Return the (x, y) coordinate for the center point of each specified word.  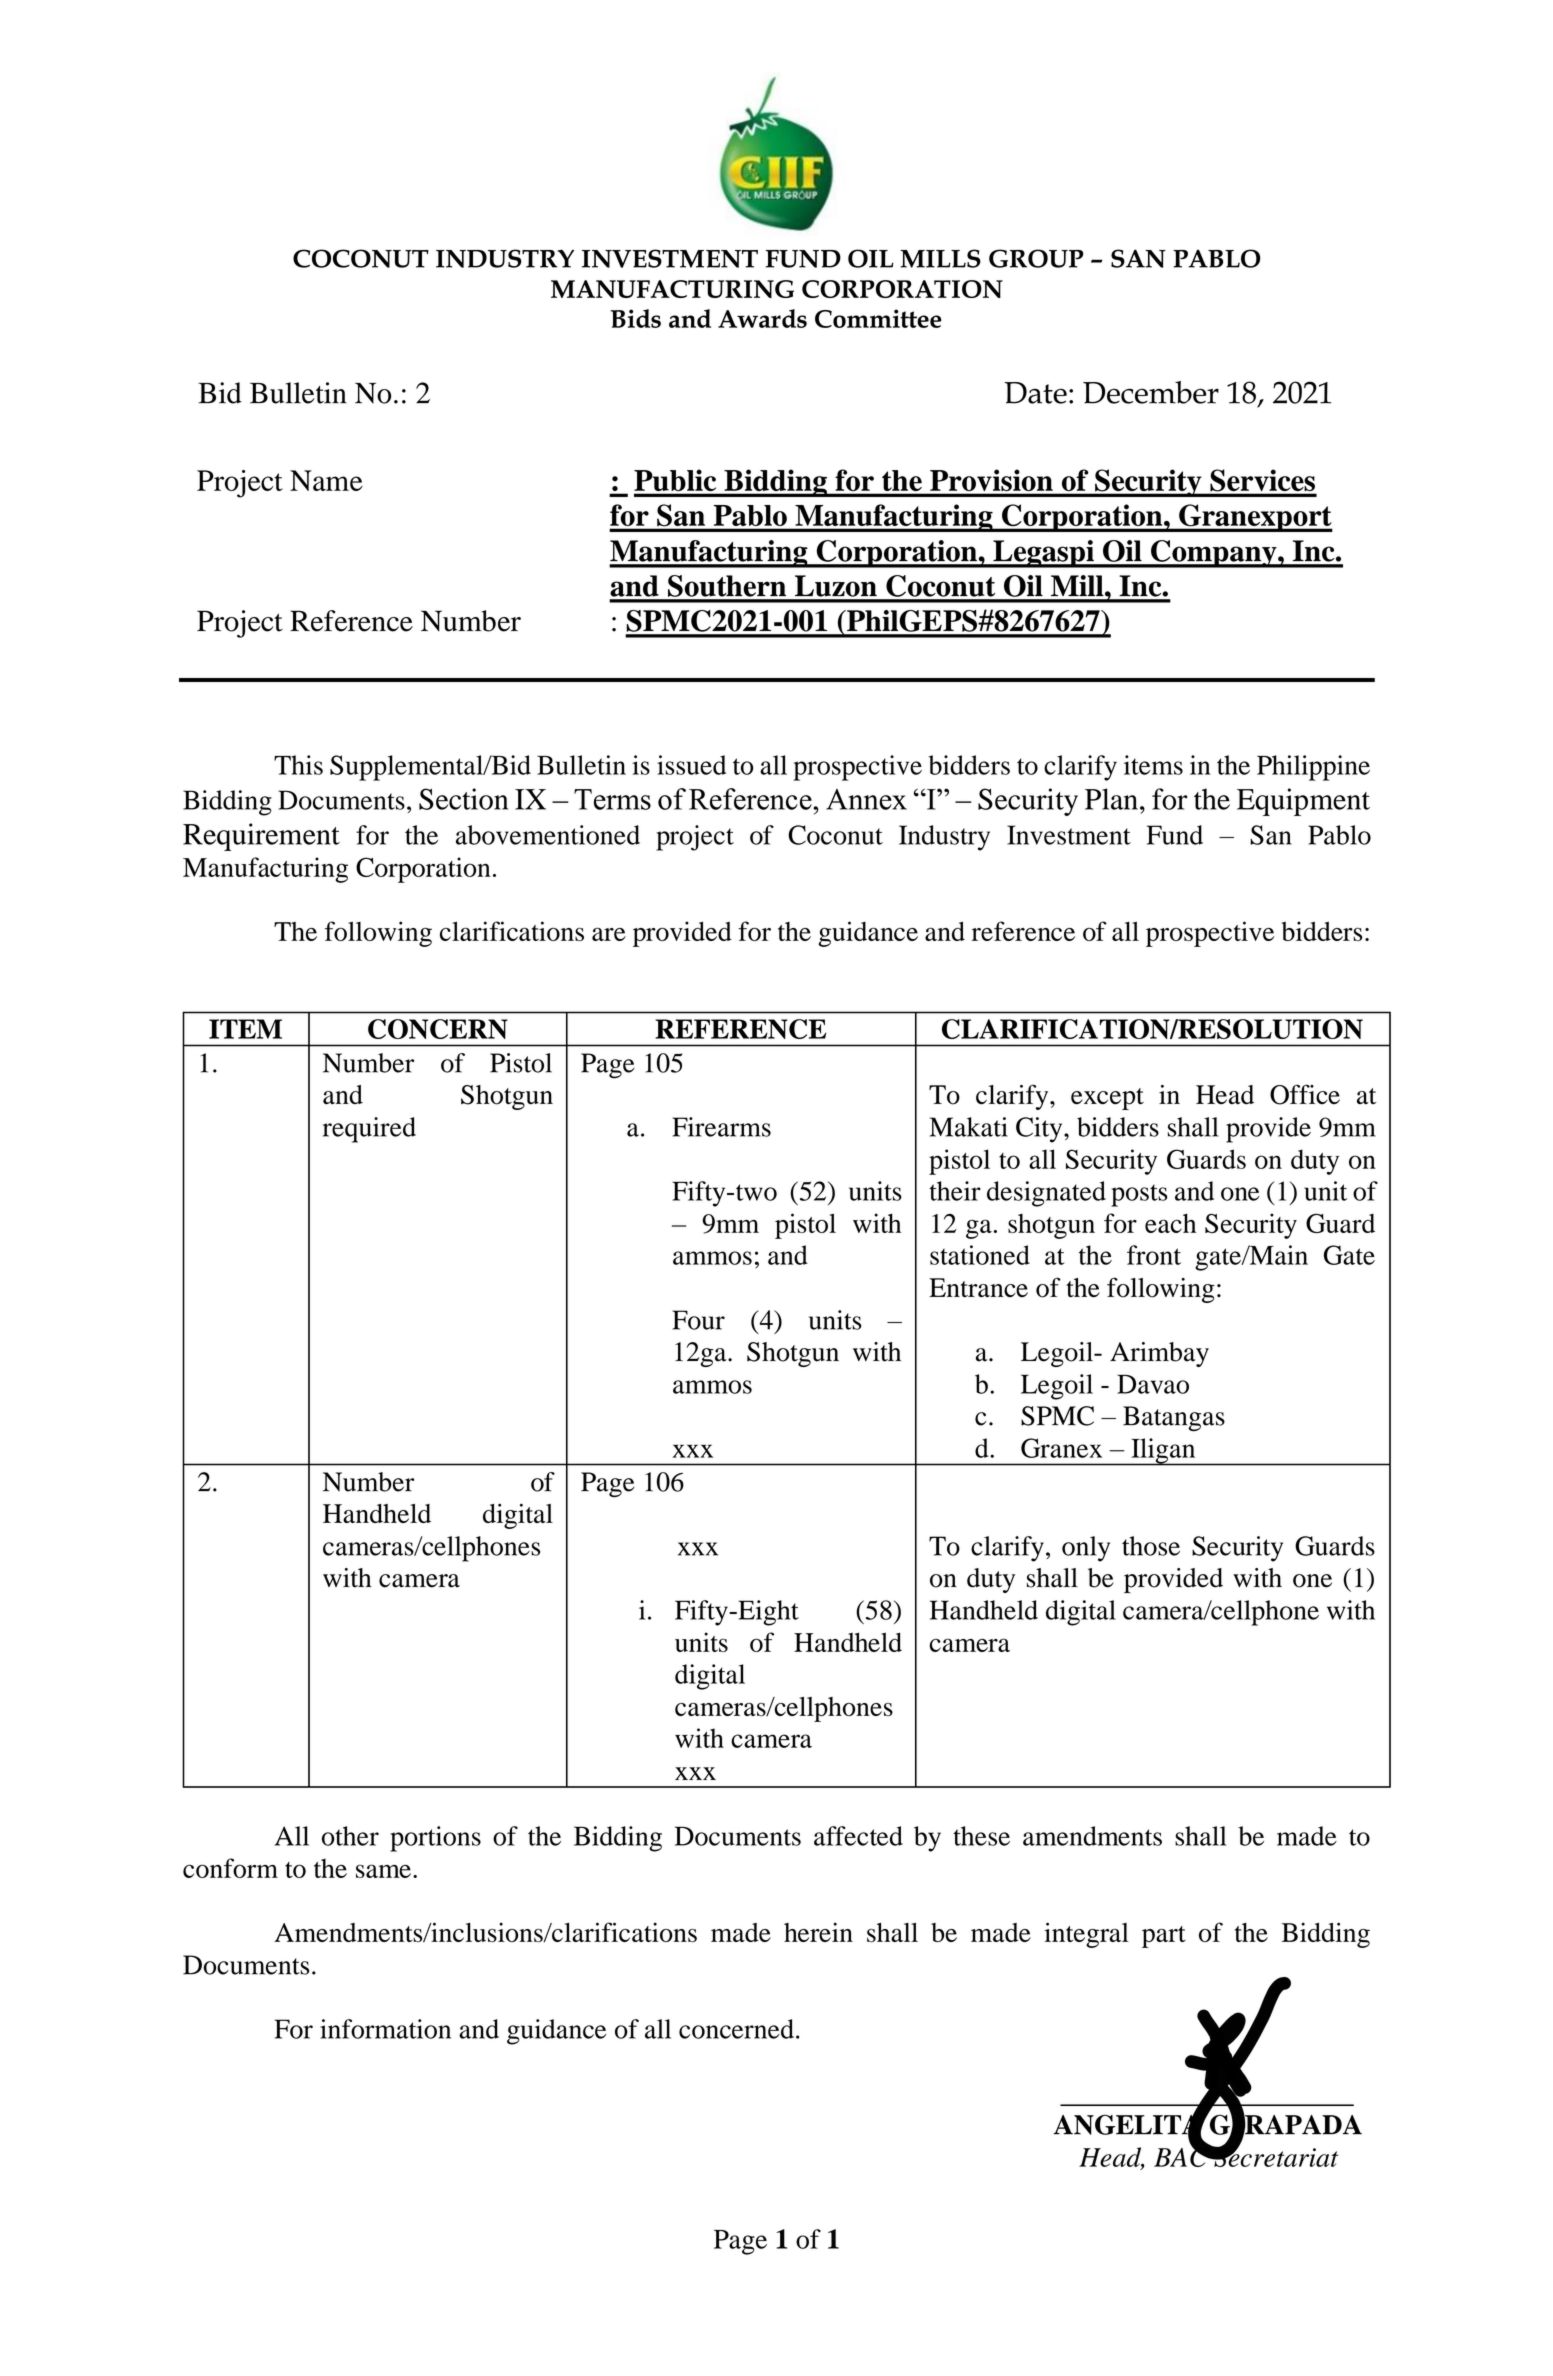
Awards (762, 318)
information (385, 2029)
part (1164, 1937)
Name (326, 480)
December (1151, 392)
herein (818, 1932)
